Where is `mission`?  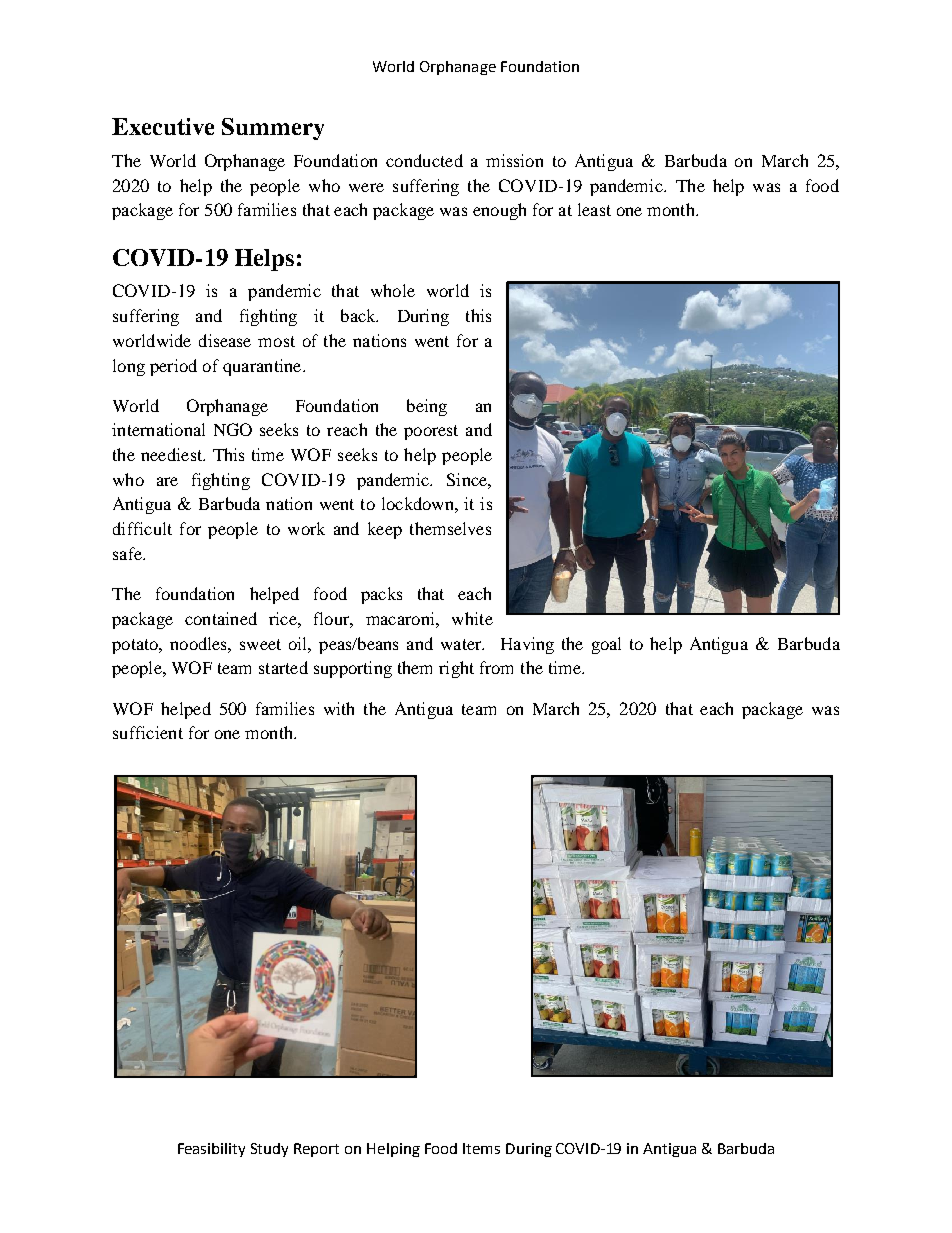
mission is located at coordinates (514, 160).
